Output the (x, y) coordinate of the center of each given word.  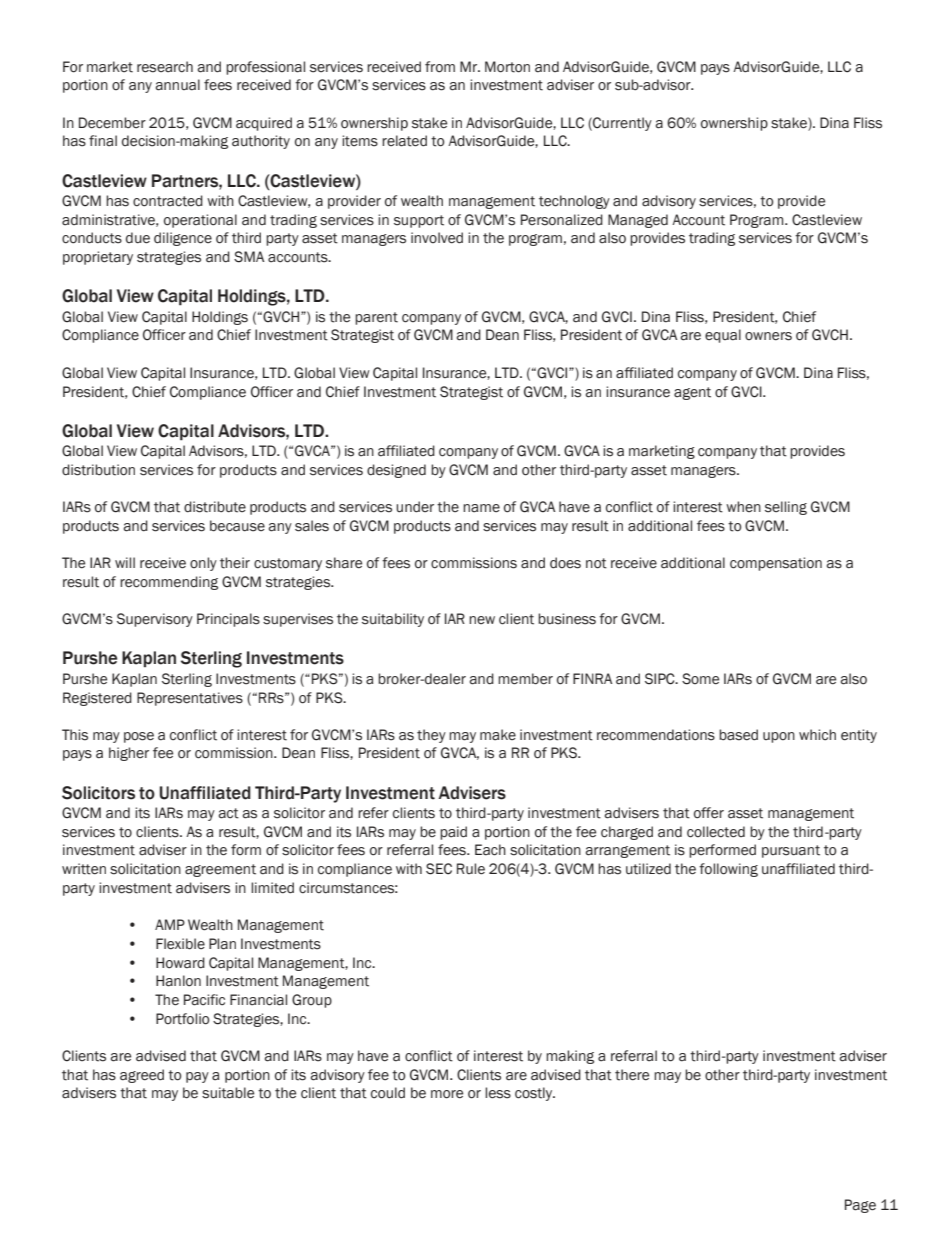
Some (700, 679)
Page (860, 1206)
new (482, 620)
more (447, 1094)
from (440, 67)
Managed (638, 221)
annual (177, 85)
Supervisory (155, 620)
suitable (228, 1093)
